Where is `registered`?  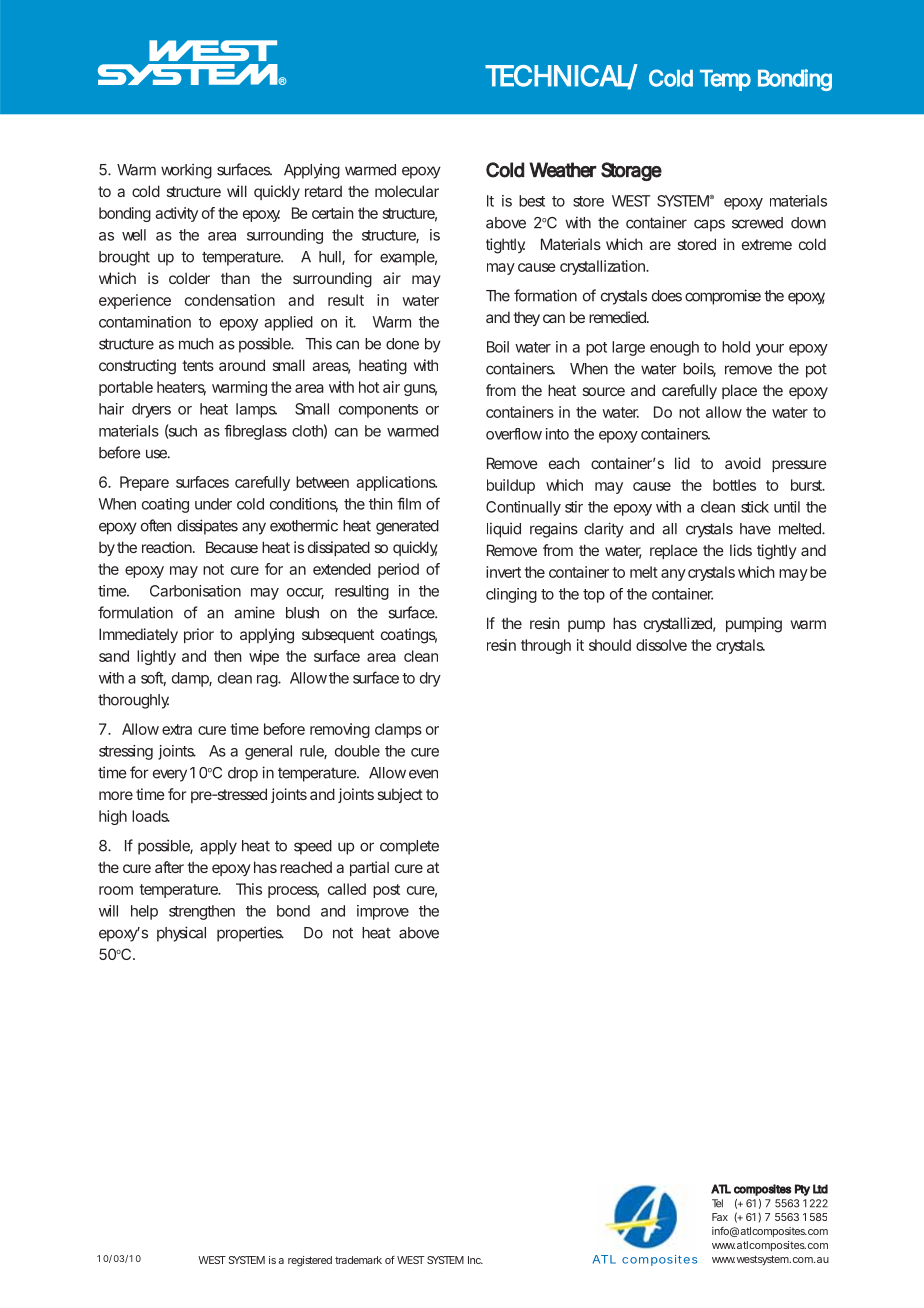
registered is located at coordinates (310, 1261).
